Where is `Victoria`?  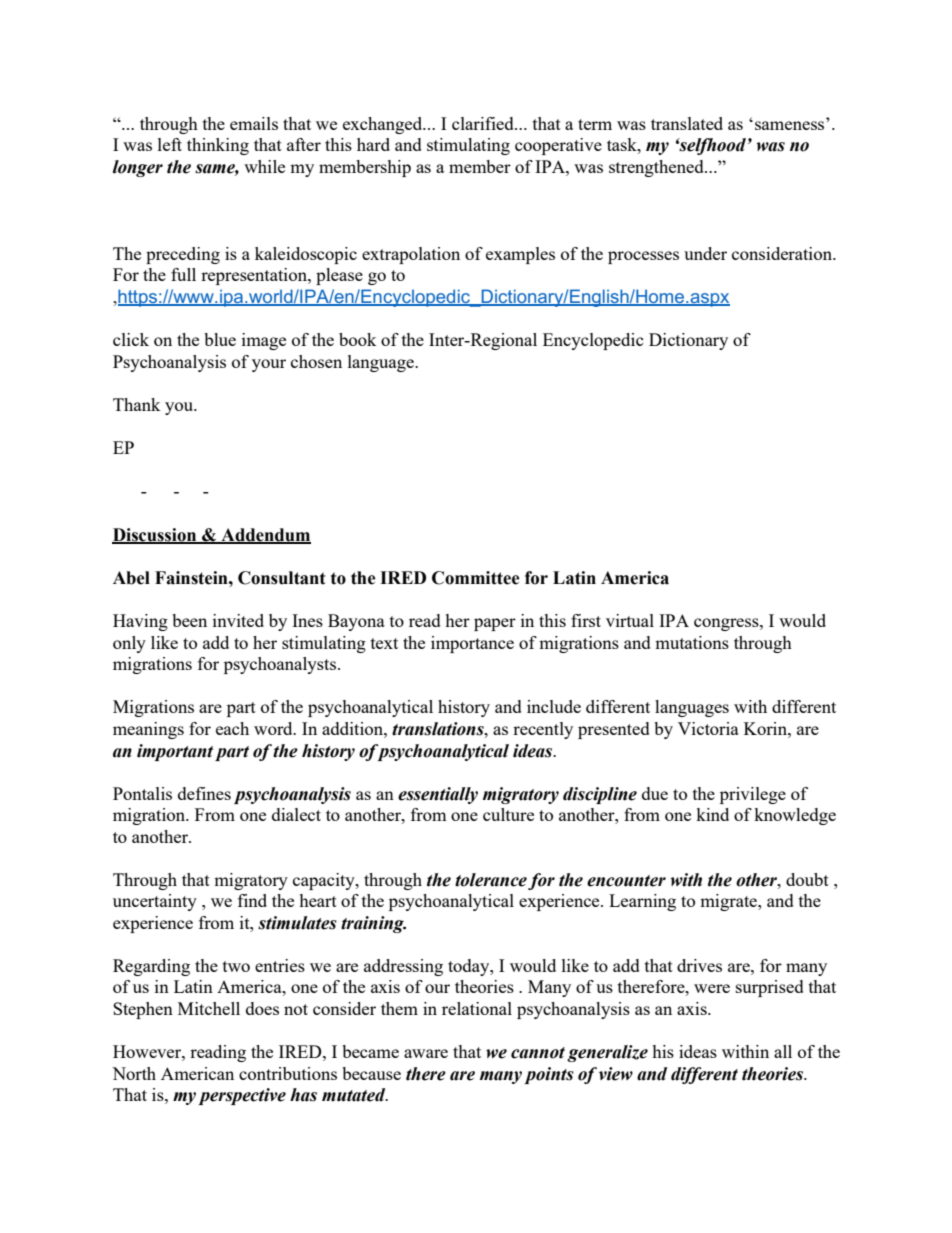
Victoria is located at coordinates (708, 728).
